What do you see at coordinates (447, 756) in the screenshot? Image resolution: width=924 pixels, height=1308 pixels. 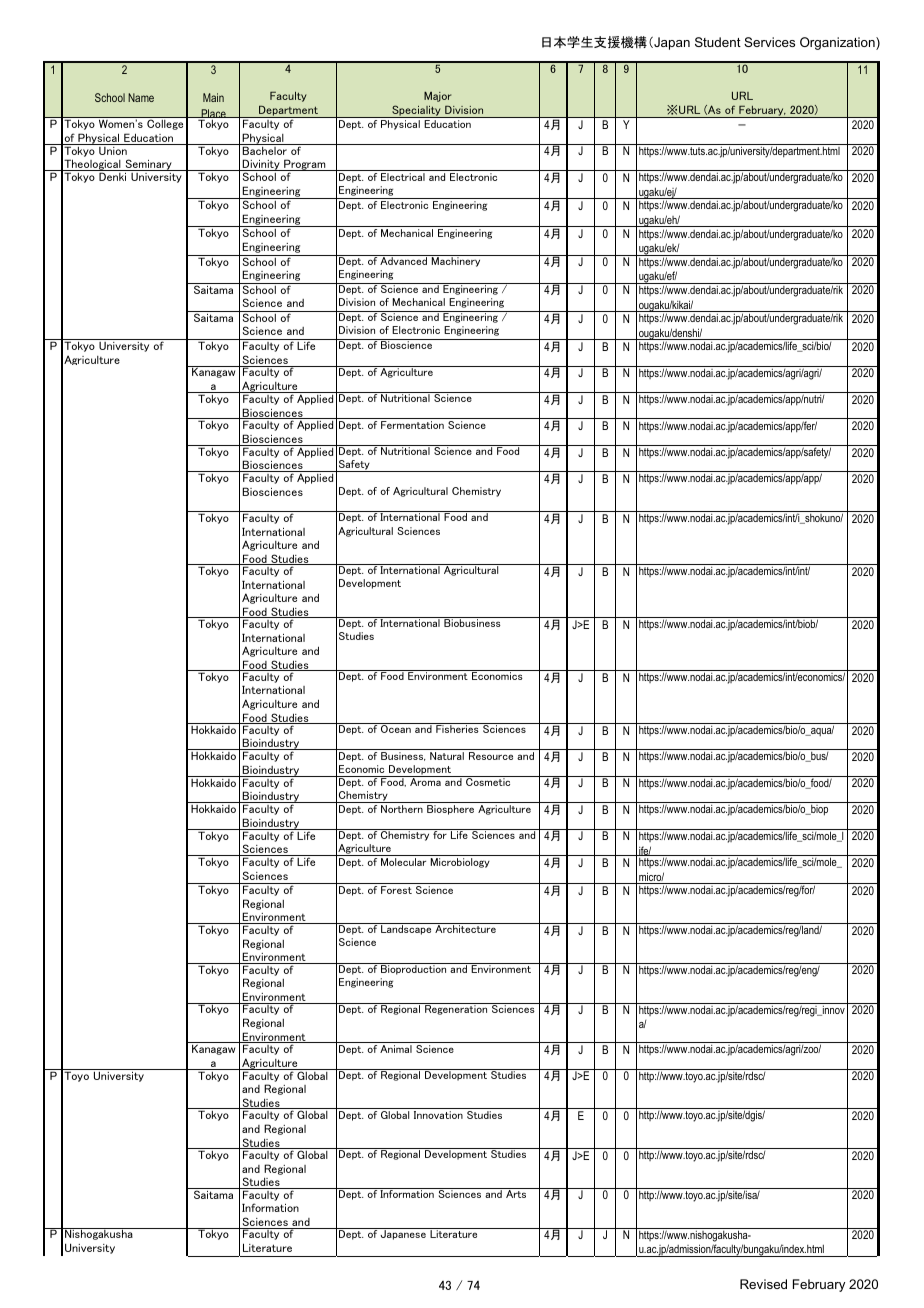 I see `Natural` at bounding box center [447, 756].
